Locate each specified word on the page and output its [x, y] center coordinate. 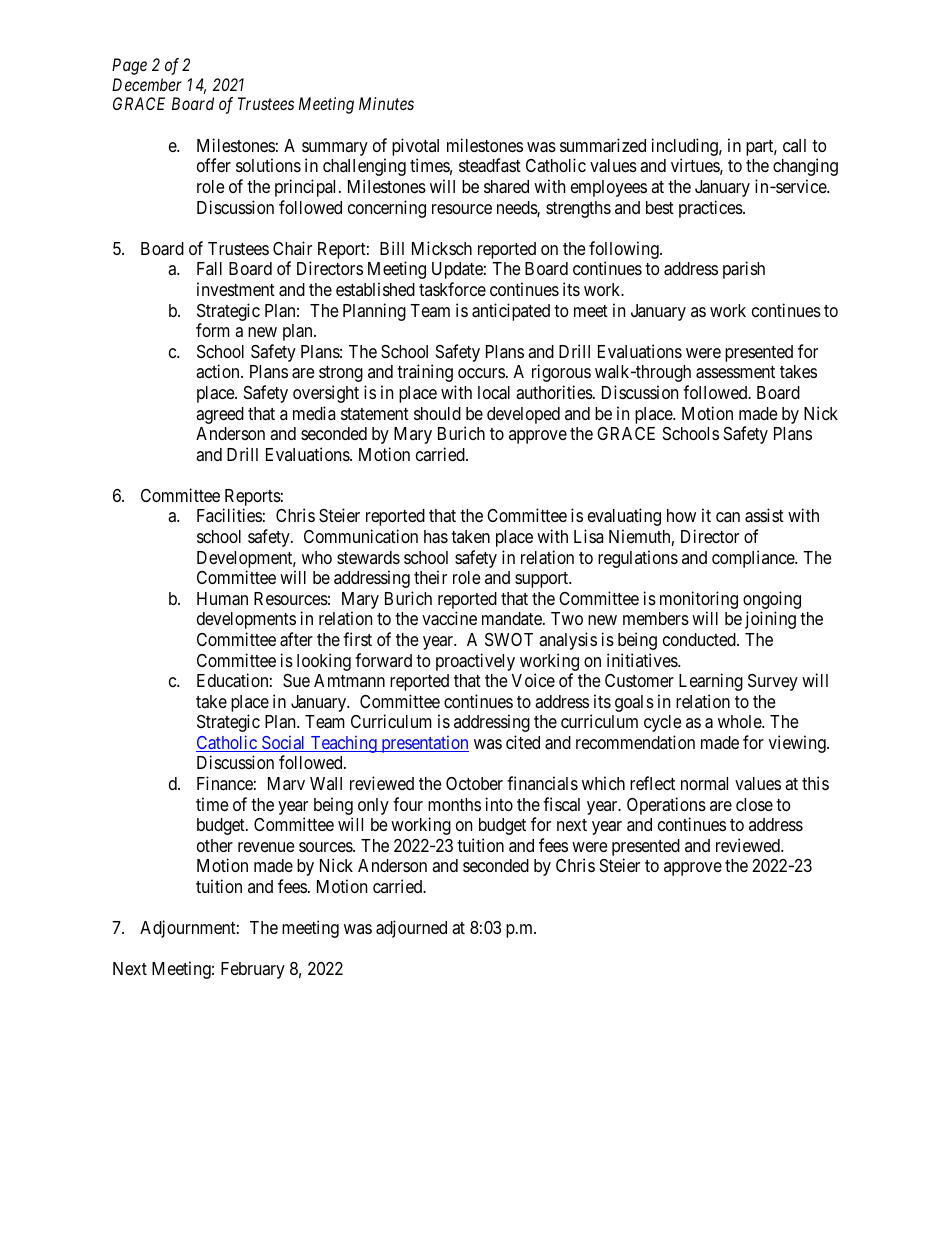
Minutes [386, 103]
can [728, 517]
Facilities [229, 515]
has [436, 537]
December [147, 84]
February [253, 970]
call [794, 145]
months [454, 804]
